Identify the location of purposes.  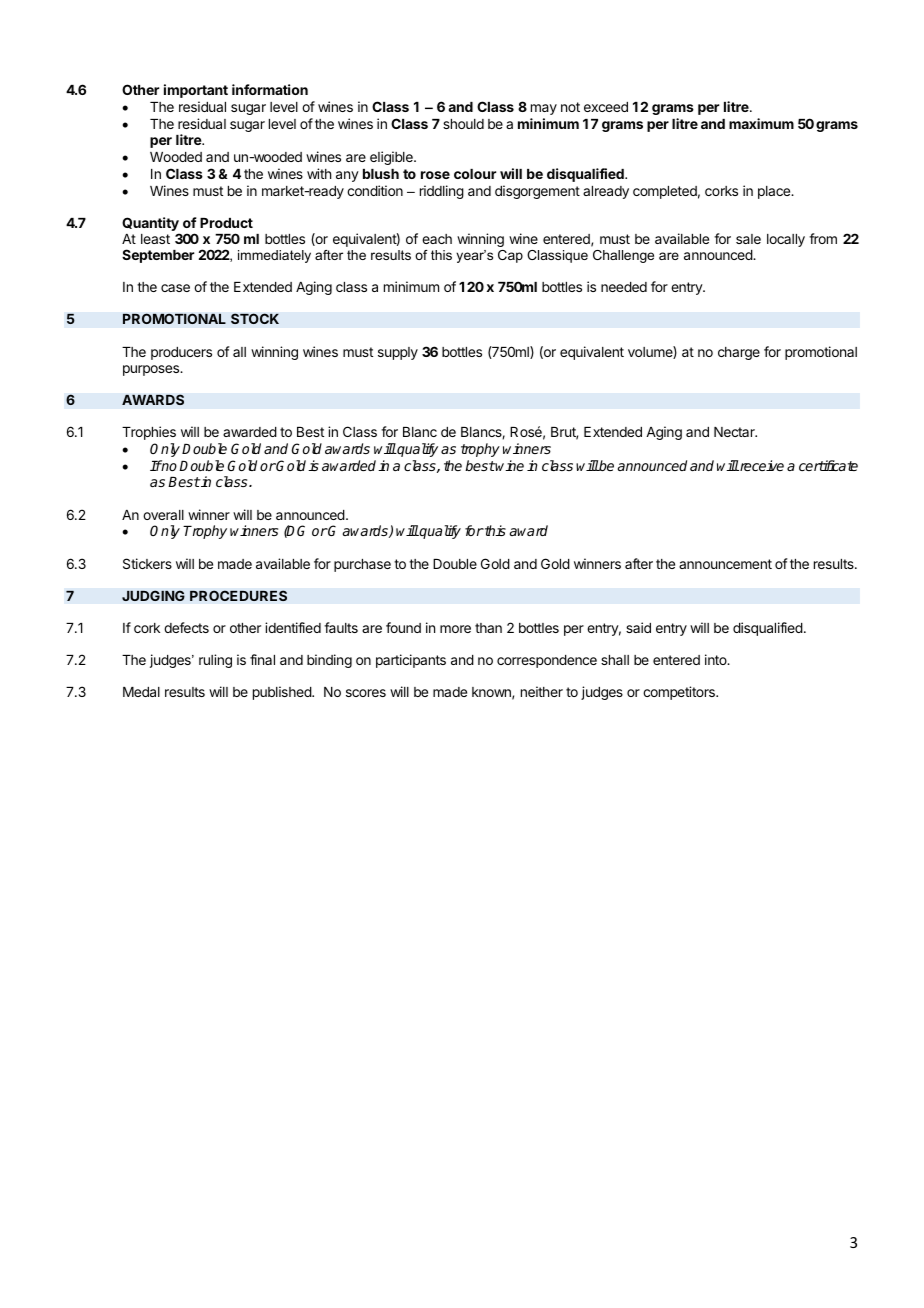
(152, 370).
